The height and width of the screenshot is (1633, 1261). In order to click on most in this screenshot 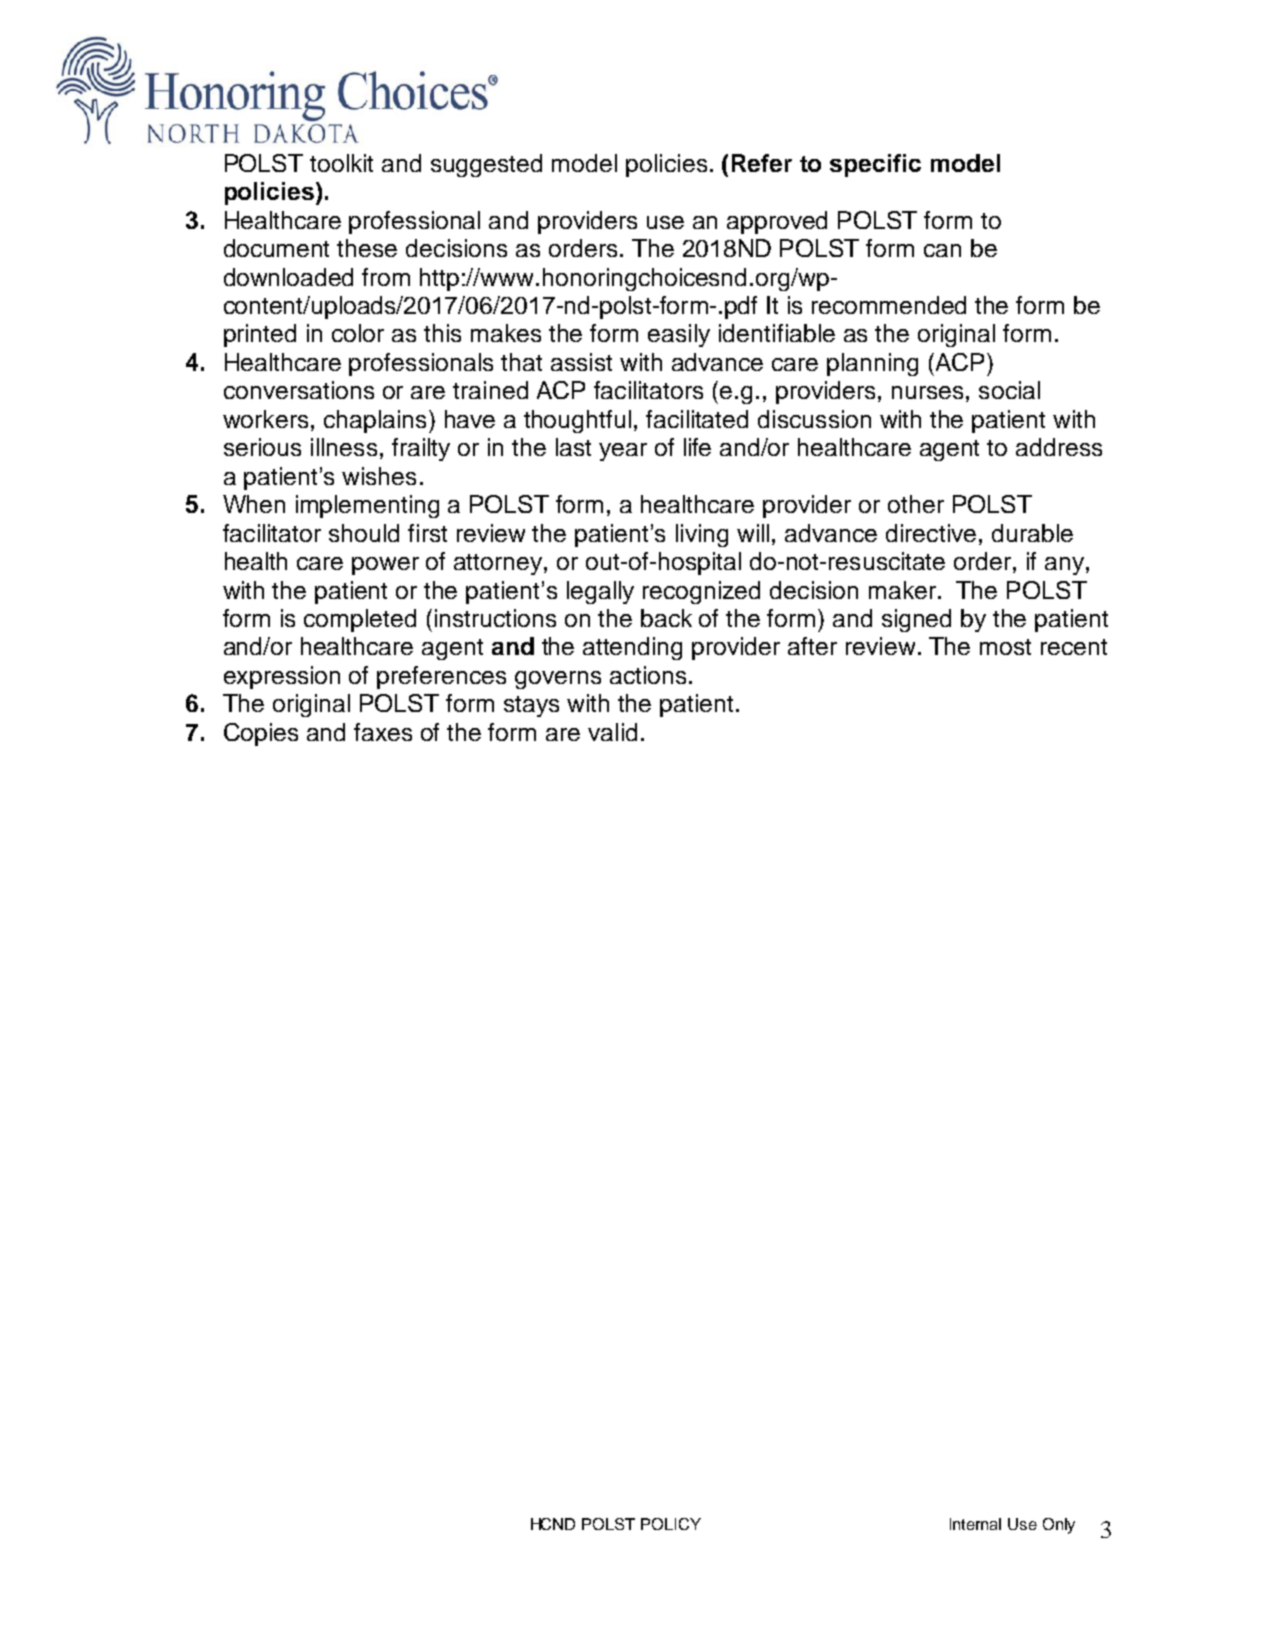, I will do `click(1005, 647)`.
